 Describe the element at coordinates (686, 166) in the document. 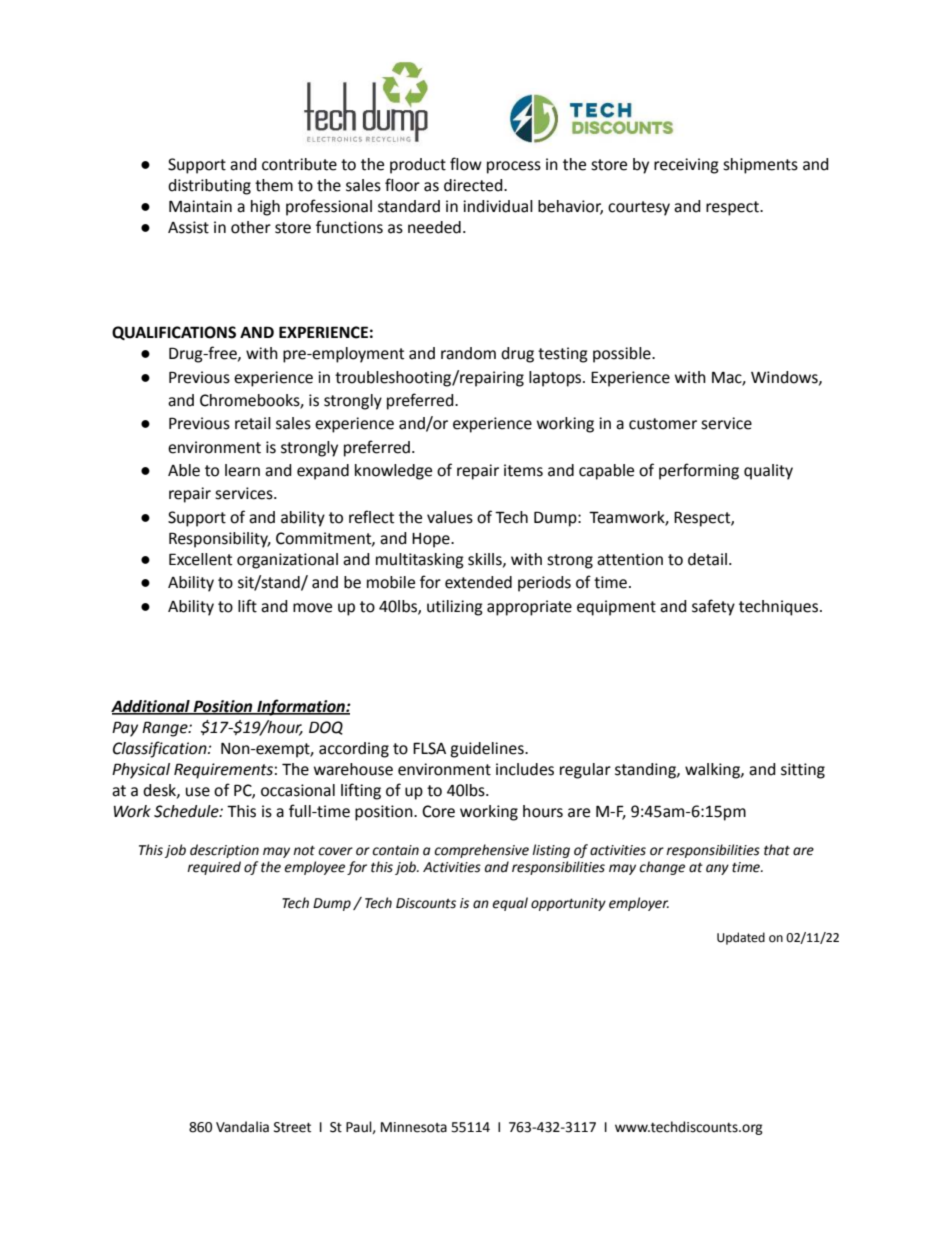

I see `receiving` at that location.
